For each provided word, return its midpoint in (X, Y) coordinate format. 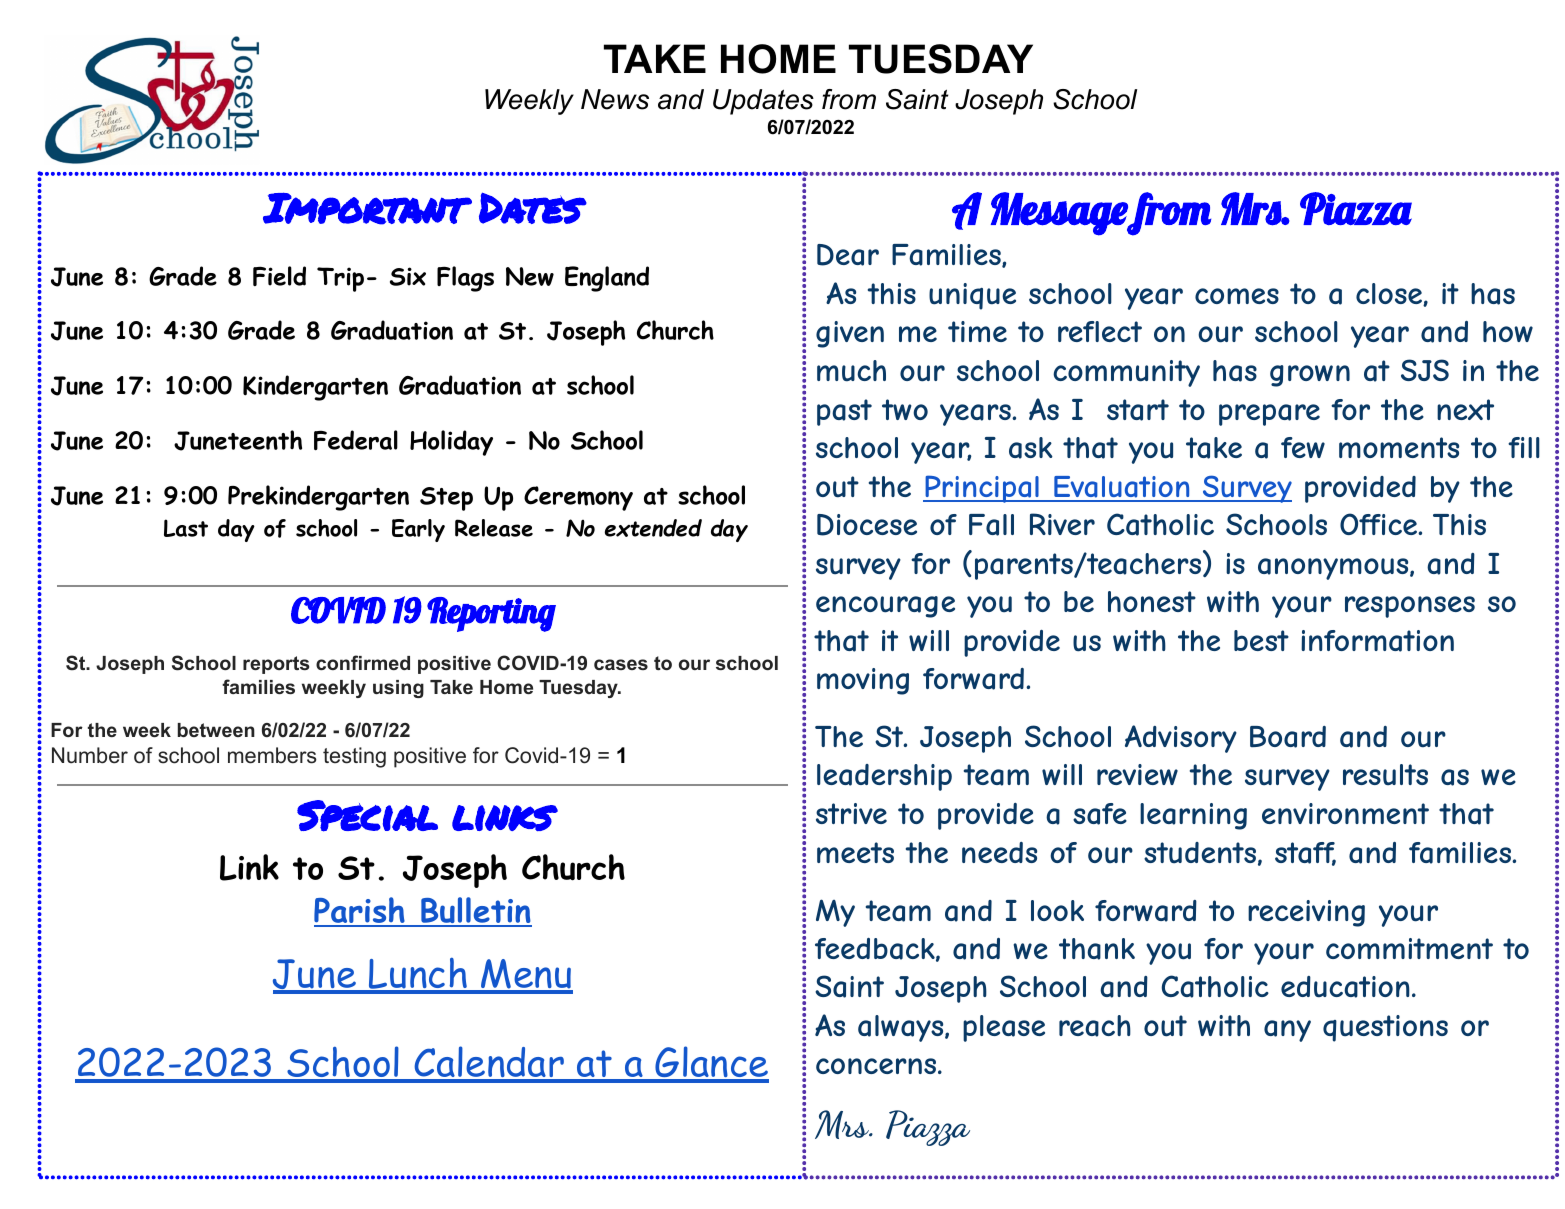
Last (186, 528)
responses (1410, 607)
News (615, 99)
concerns (877, 1066)
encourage (885, 607)
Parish (360, 911)
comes (1237, 296)
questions (1385, 1028)
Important (367, 208)
